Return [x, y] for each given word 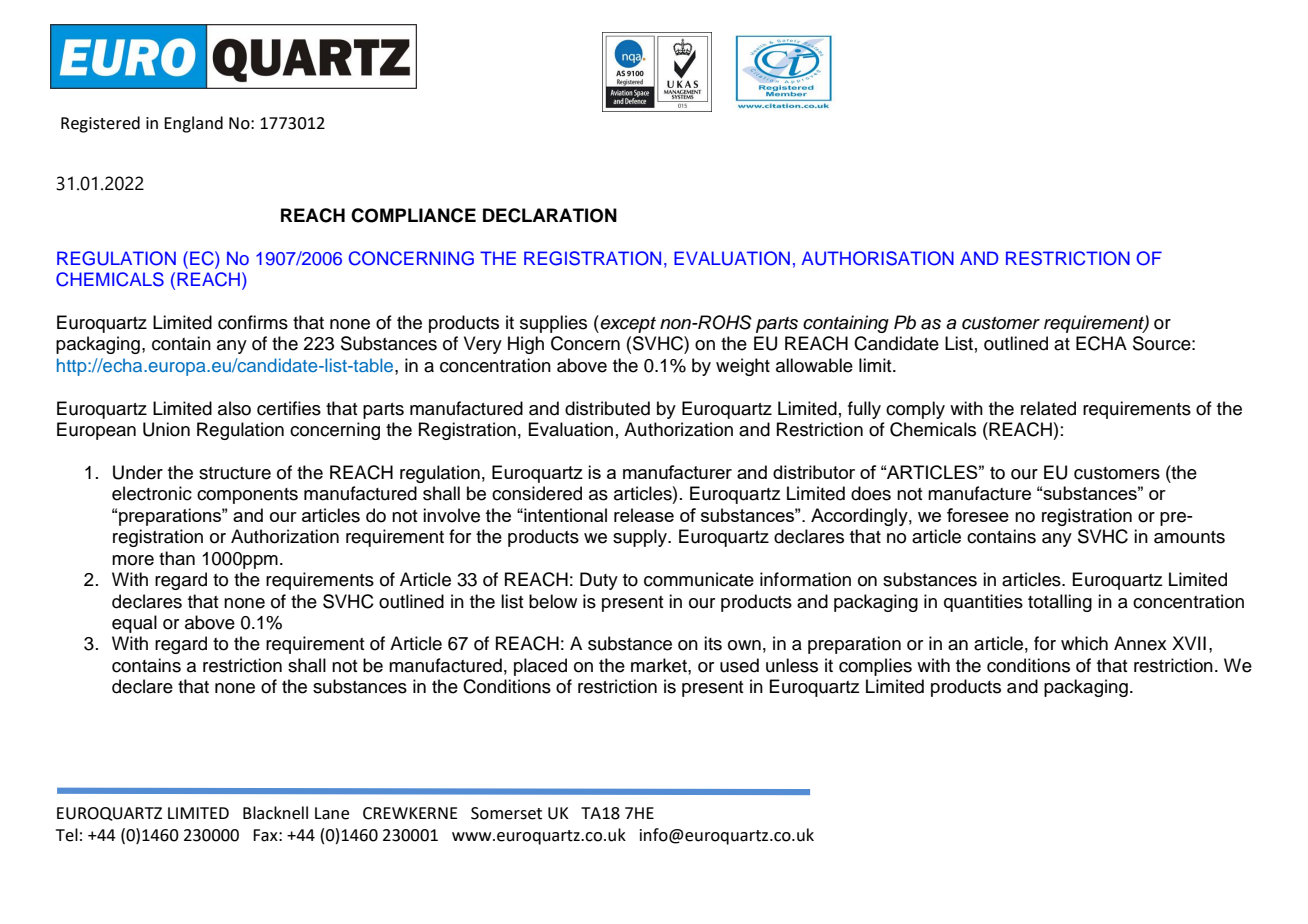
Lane [332, 813]
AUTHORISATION [877, 258]
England [193, 124]
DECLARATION [550, 215]
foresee [978, 515]
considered [537, 493]
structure [235, 473]
